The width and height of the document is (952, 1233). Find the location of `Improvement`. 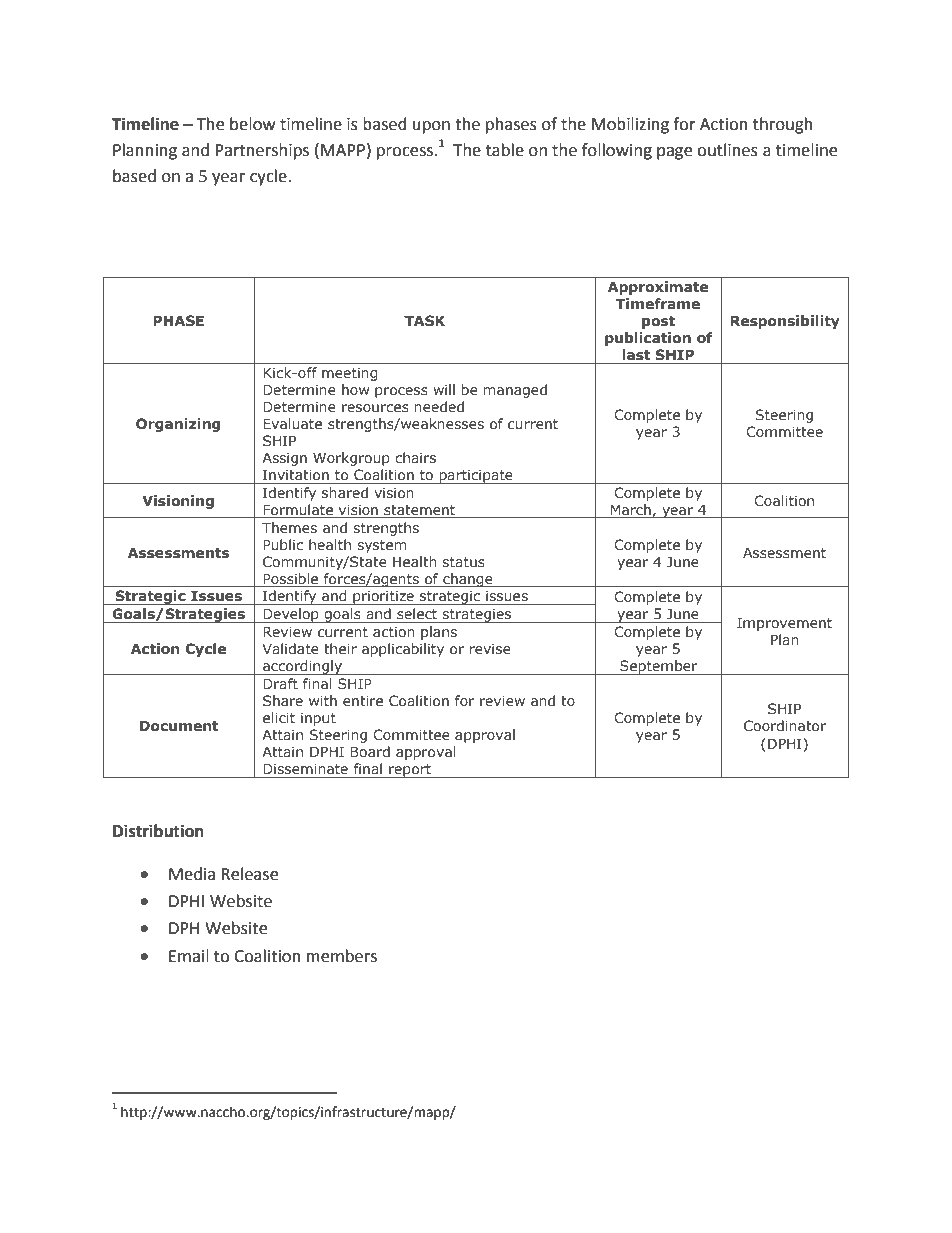

Improvement is located at coordinates (784, 624).
